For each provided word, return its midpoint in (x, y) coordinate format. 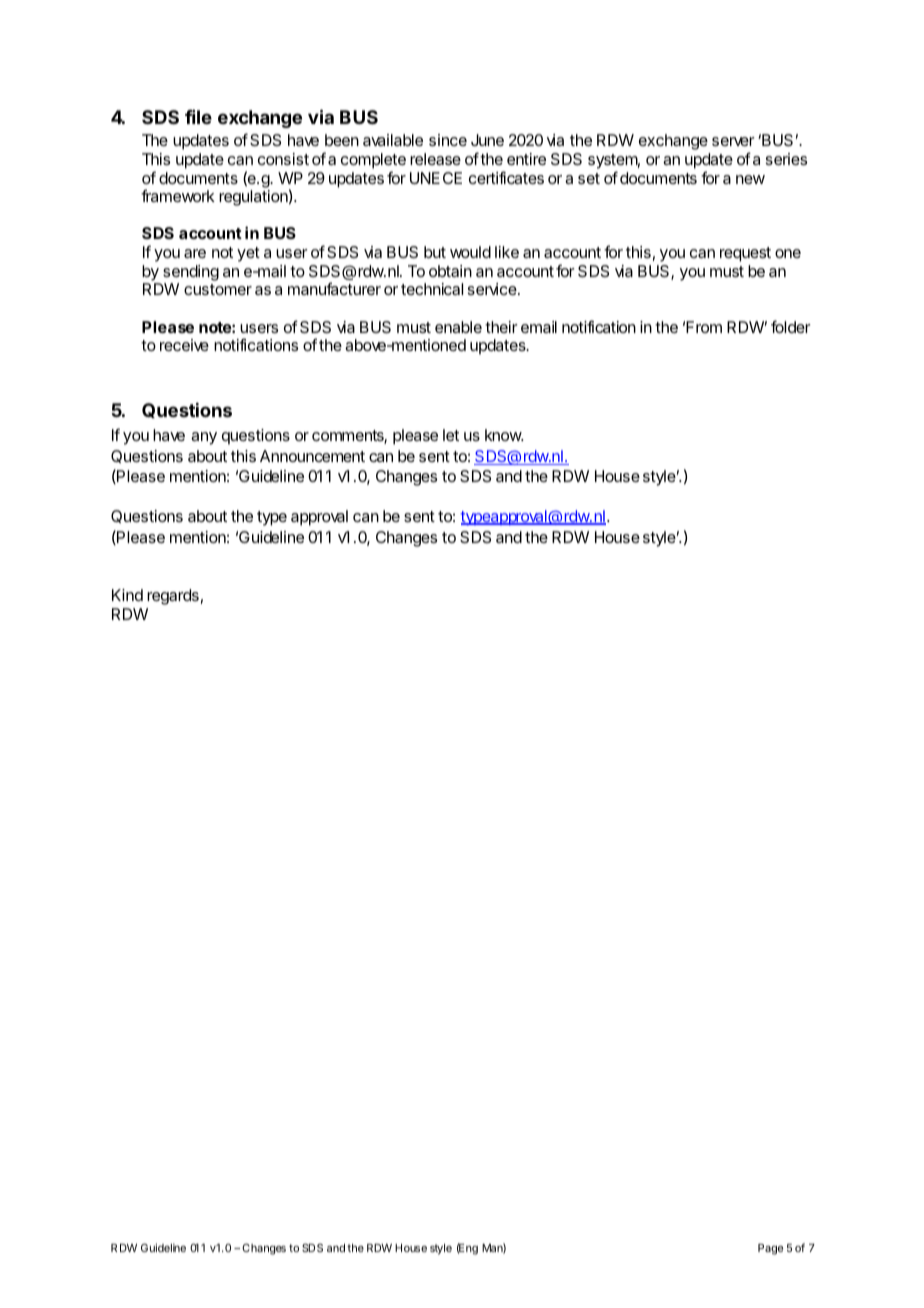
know (504, 435)
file (198, 117)
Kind (127, 595)
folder (791, 326)
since (448, 140)
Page (770, 1249)
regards (173, 597)
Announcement (312, 456)
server (733, 141)
